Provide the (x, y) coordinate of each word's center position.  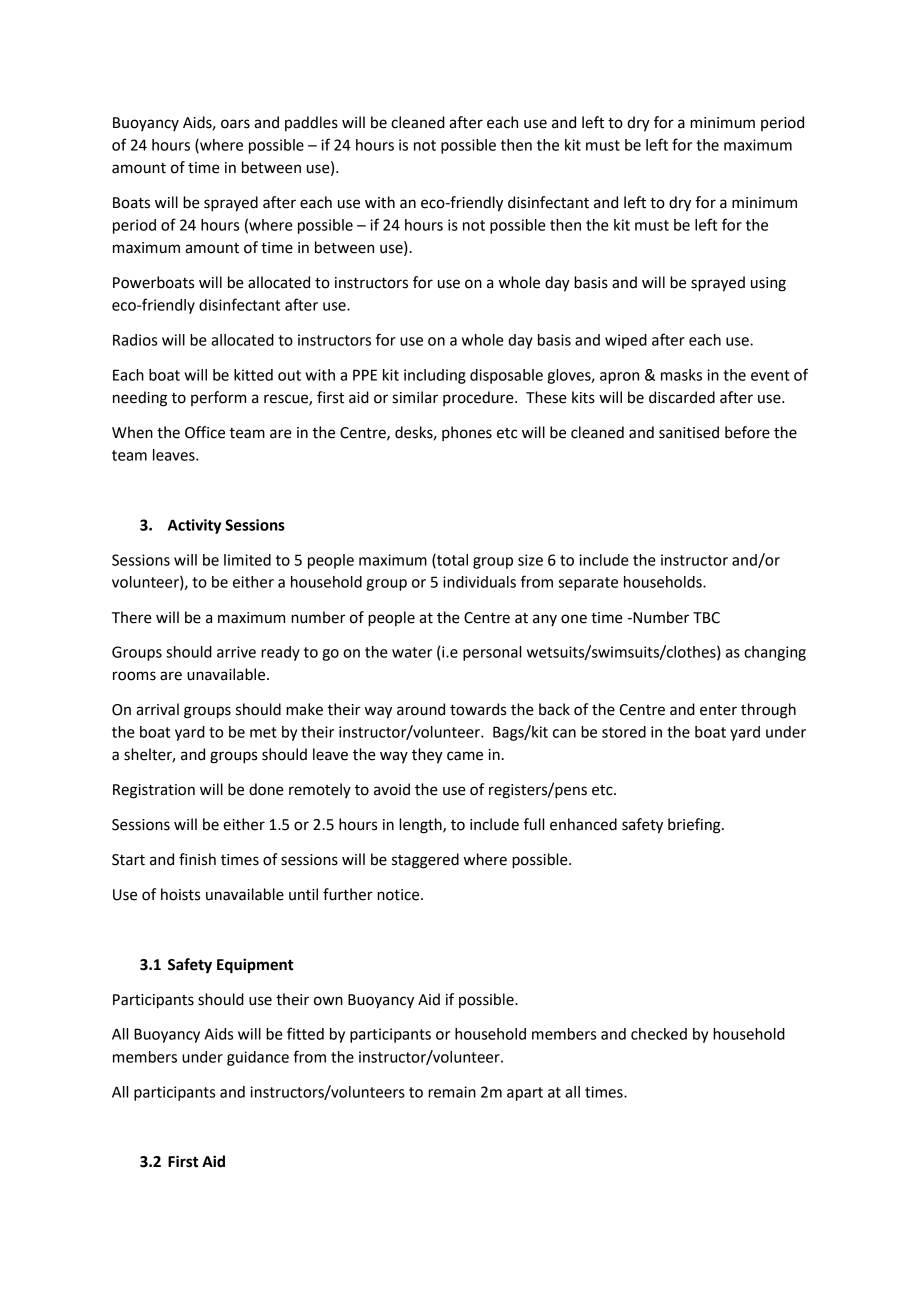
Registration (154, 791)
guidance (258, 1058)
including (435, 376)
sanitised (689, 432)
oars (235, 124)
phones (467, 433)
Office (205, 432)
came (465, 756)
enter (718, 710)
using (768, 284)
